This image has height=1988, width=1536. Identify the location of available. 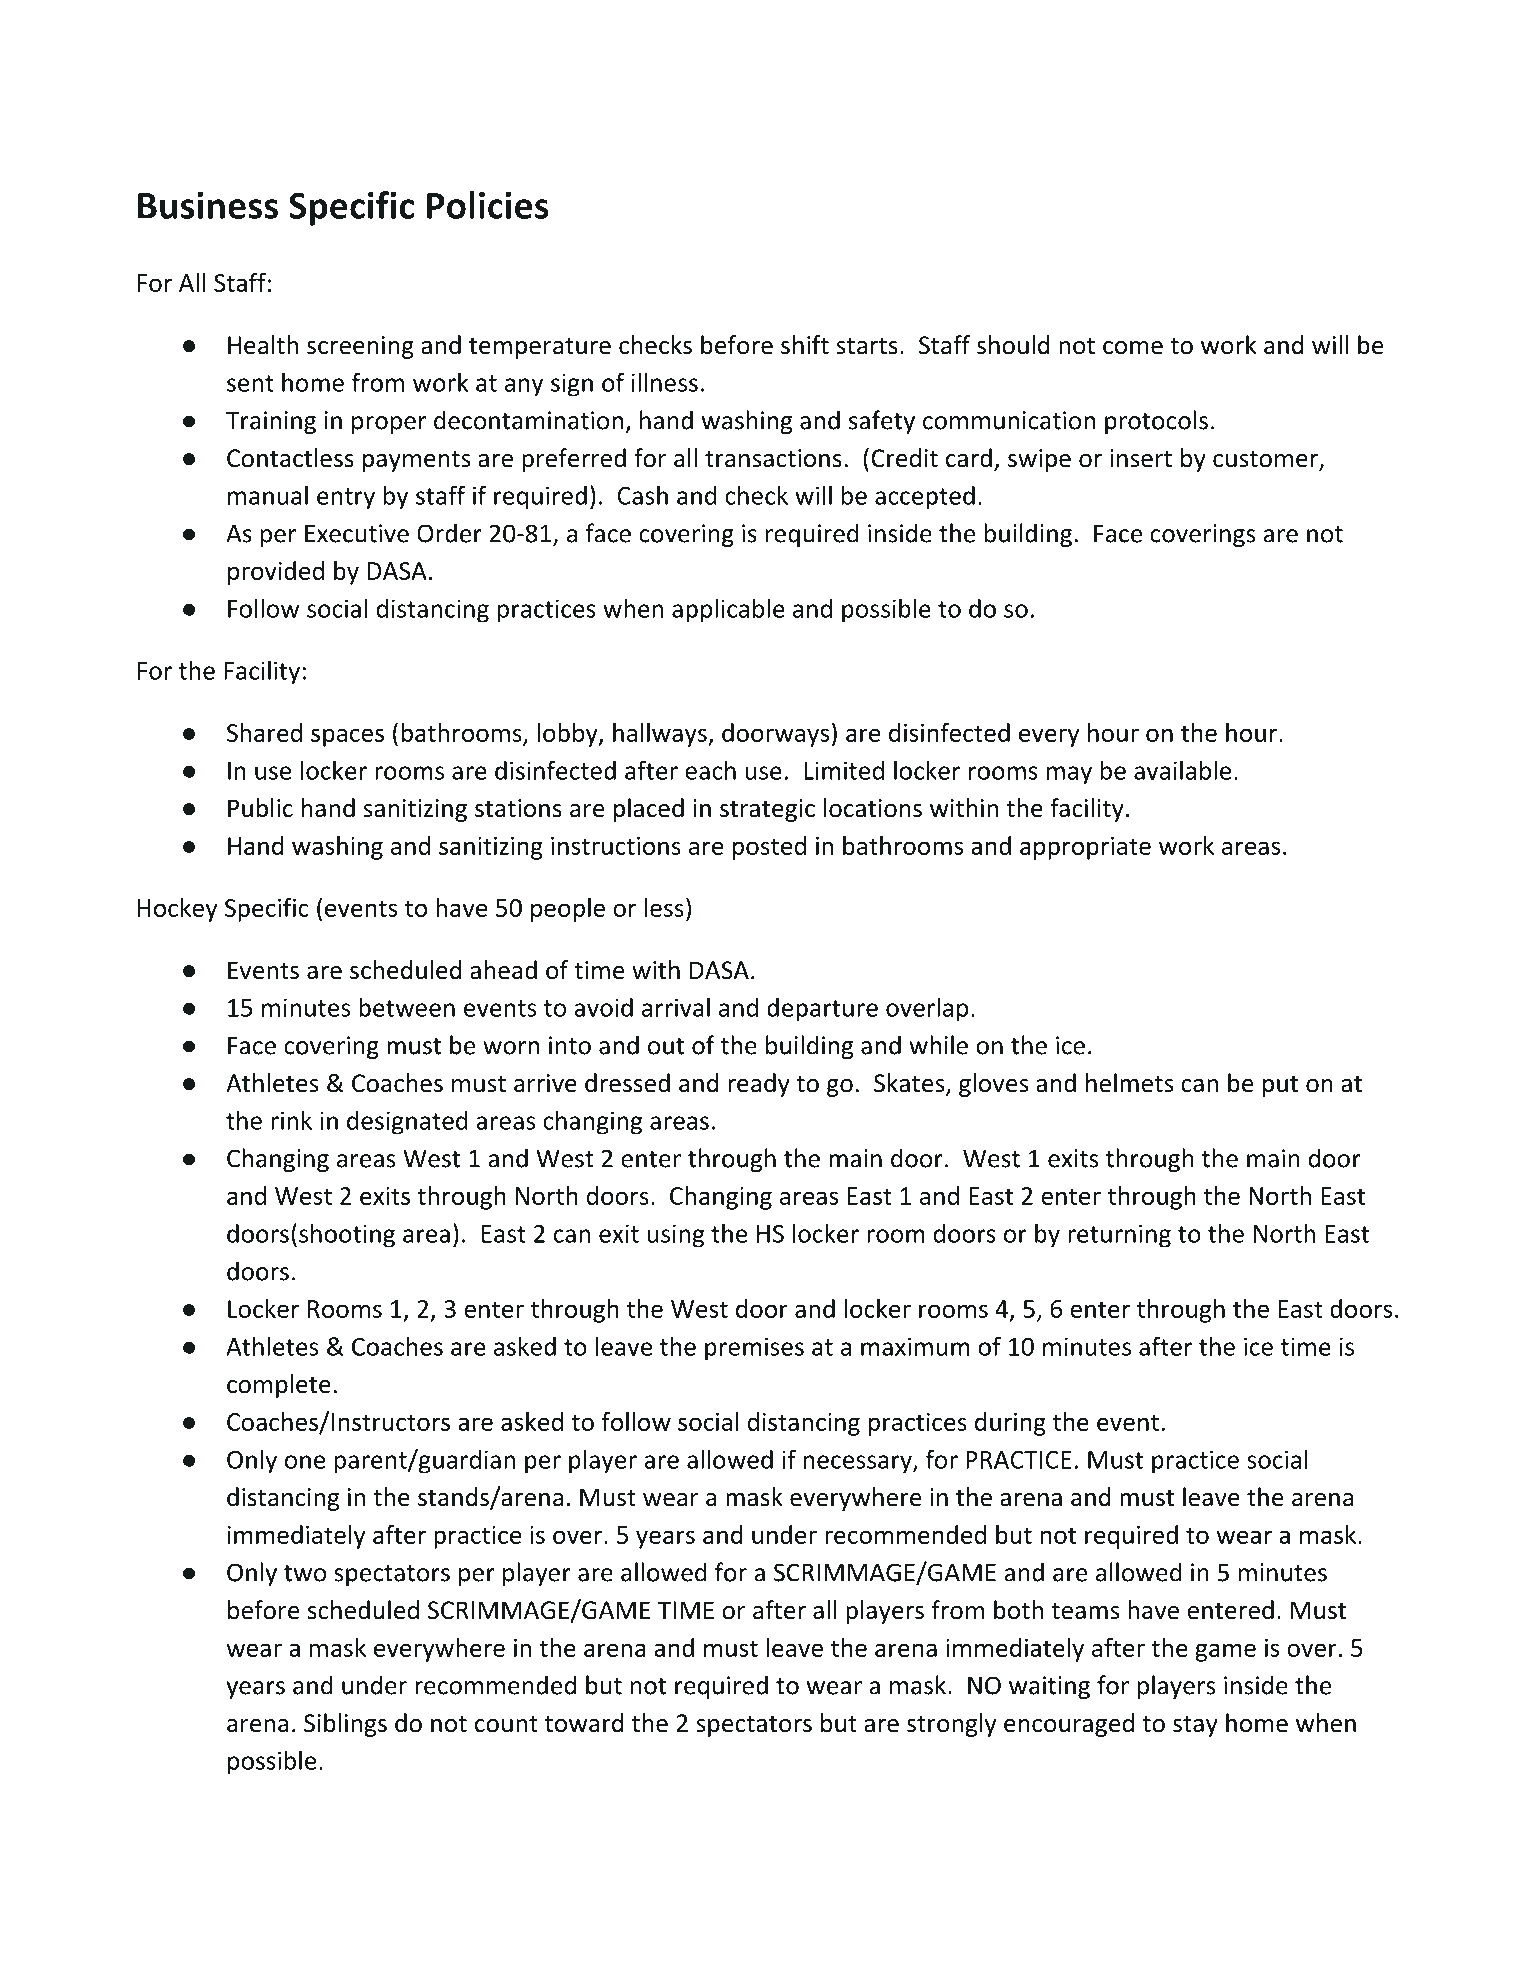
(1182, 770).
